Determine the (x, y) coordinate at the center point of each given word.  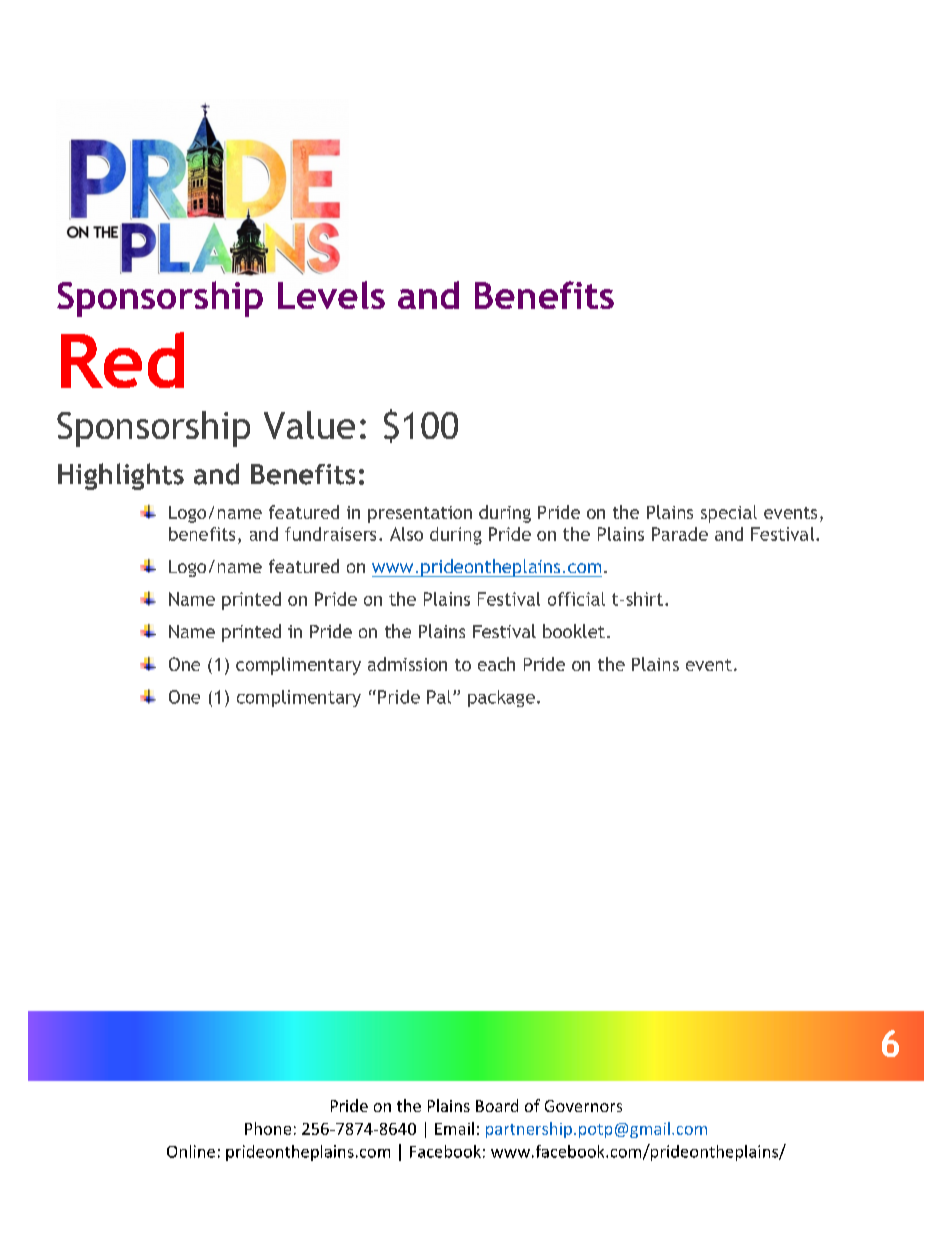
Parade (680, 534)
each (496, 664)
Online (191, 1151)
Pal (439, 697)
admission (407, 664)
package (501, 698)
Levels (331, 295)
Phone (268, 1128)
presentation (420, 514)
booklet (574, 631)
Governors (583, 1106)
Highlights (121, 476)
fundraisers (330, 534)
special (729, 514)
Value (309, 425)
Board (497, 1105)
